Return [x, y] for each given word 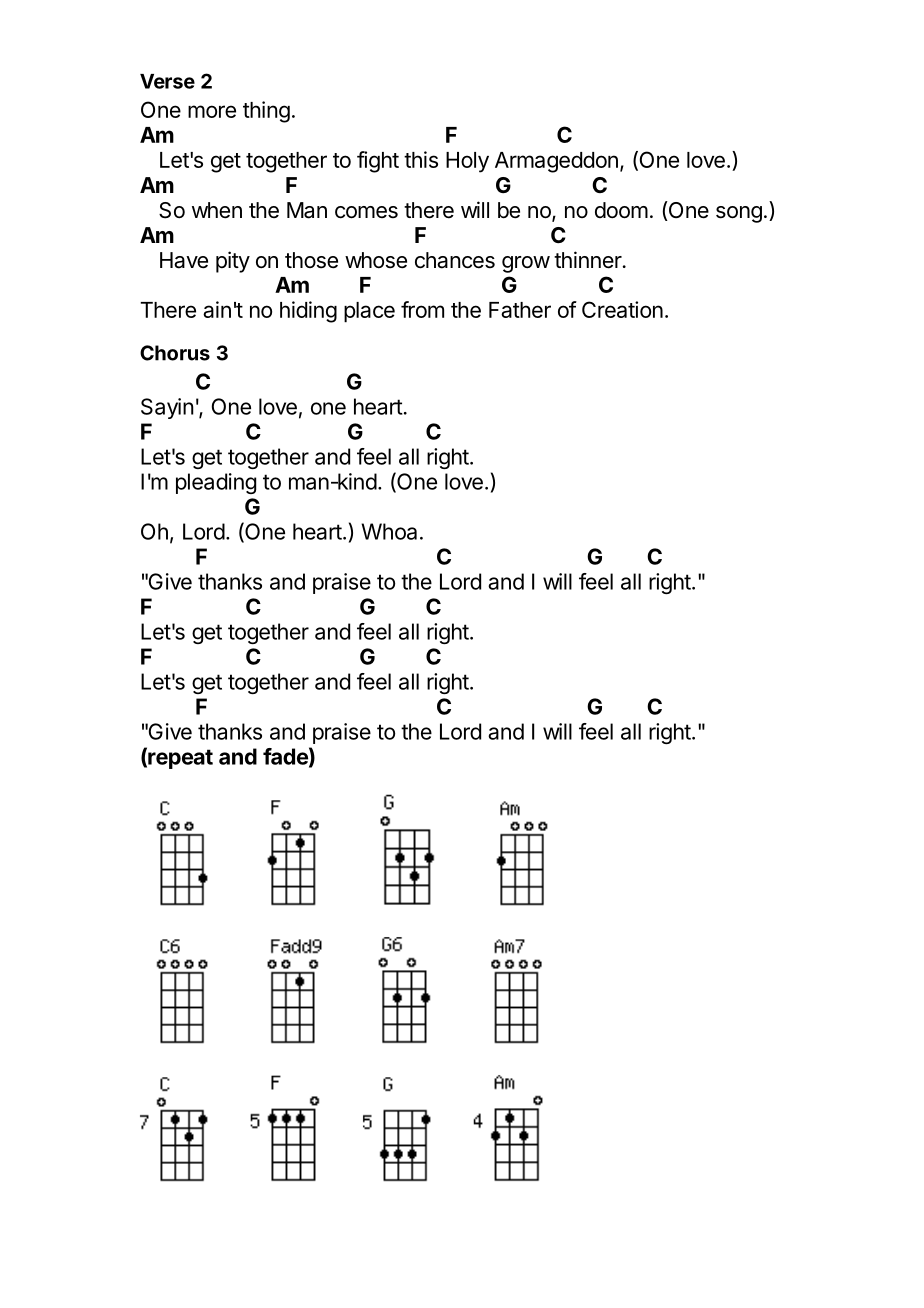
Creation [622, 309]
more [212, 111]
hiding [308, 312]
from [422, 309]
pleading [216, 483]
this [421, 159]
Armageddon [556, 162]
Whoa [389, 531]
